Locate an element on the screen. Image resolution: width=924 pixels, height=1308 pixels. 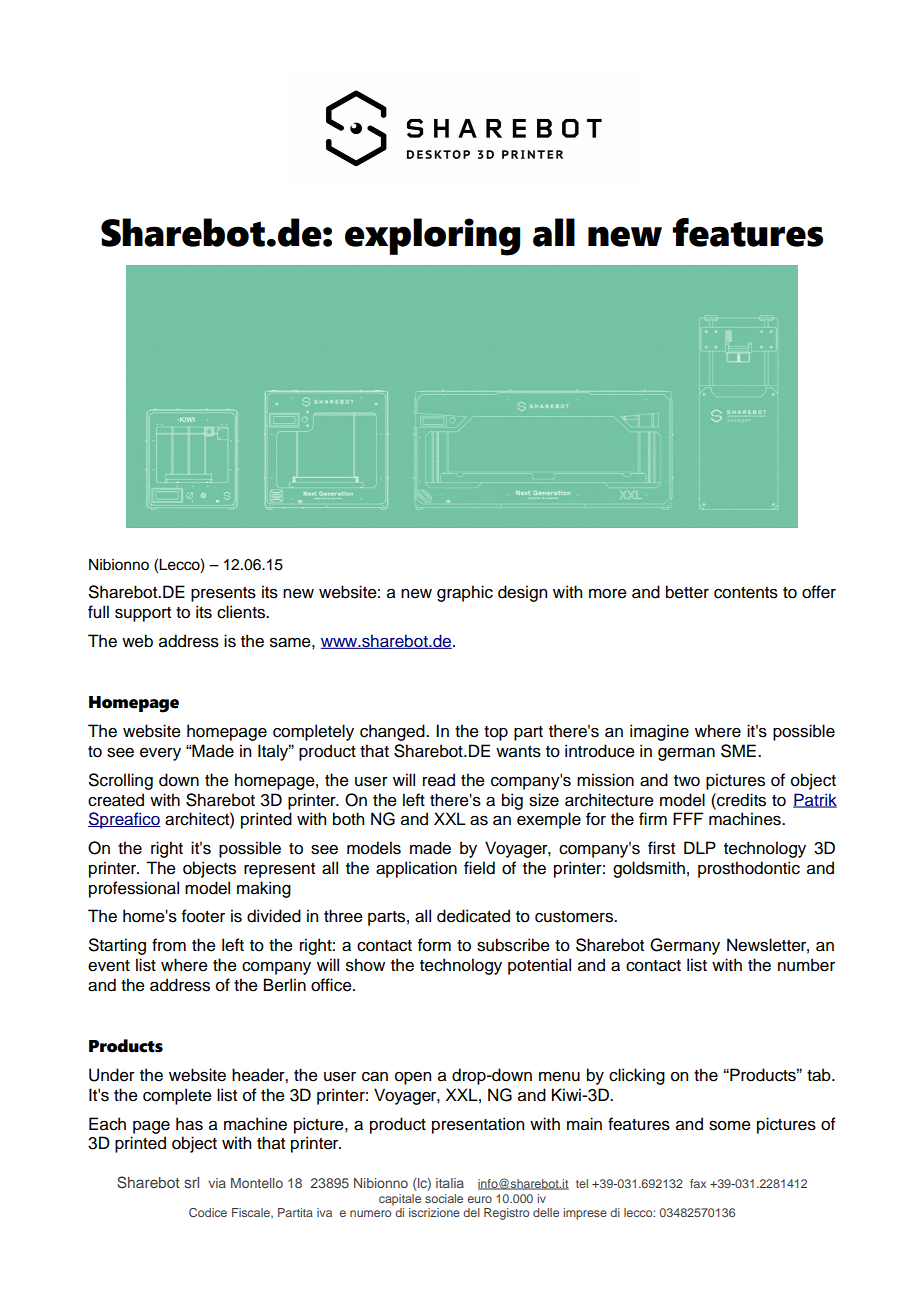
graphic is located at coordinates (465, 593).
